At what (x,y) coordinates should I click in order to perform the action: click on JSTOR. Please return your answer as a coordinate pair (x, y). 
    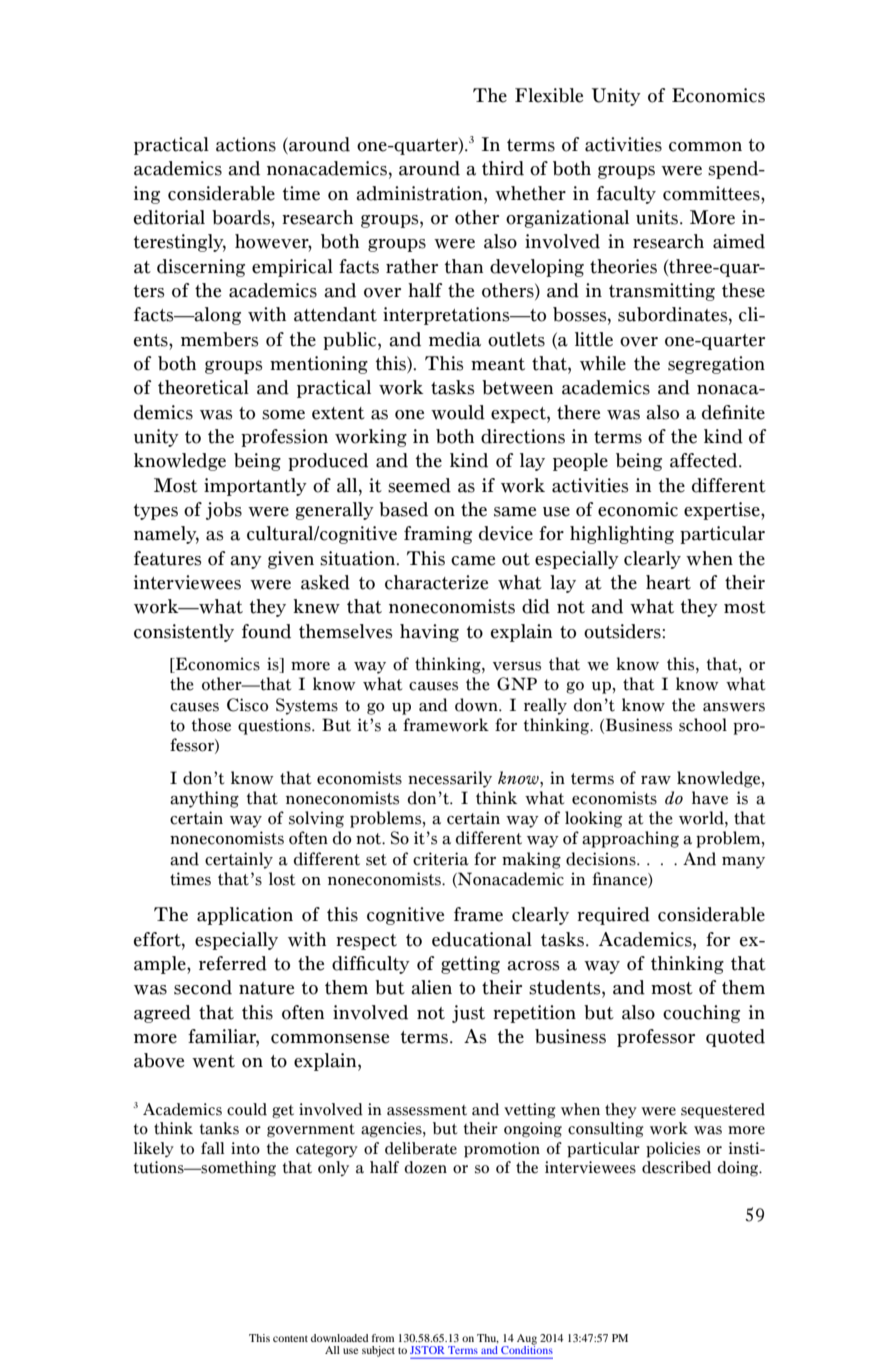
    Looking at the image, I should click on (427, 1350).
